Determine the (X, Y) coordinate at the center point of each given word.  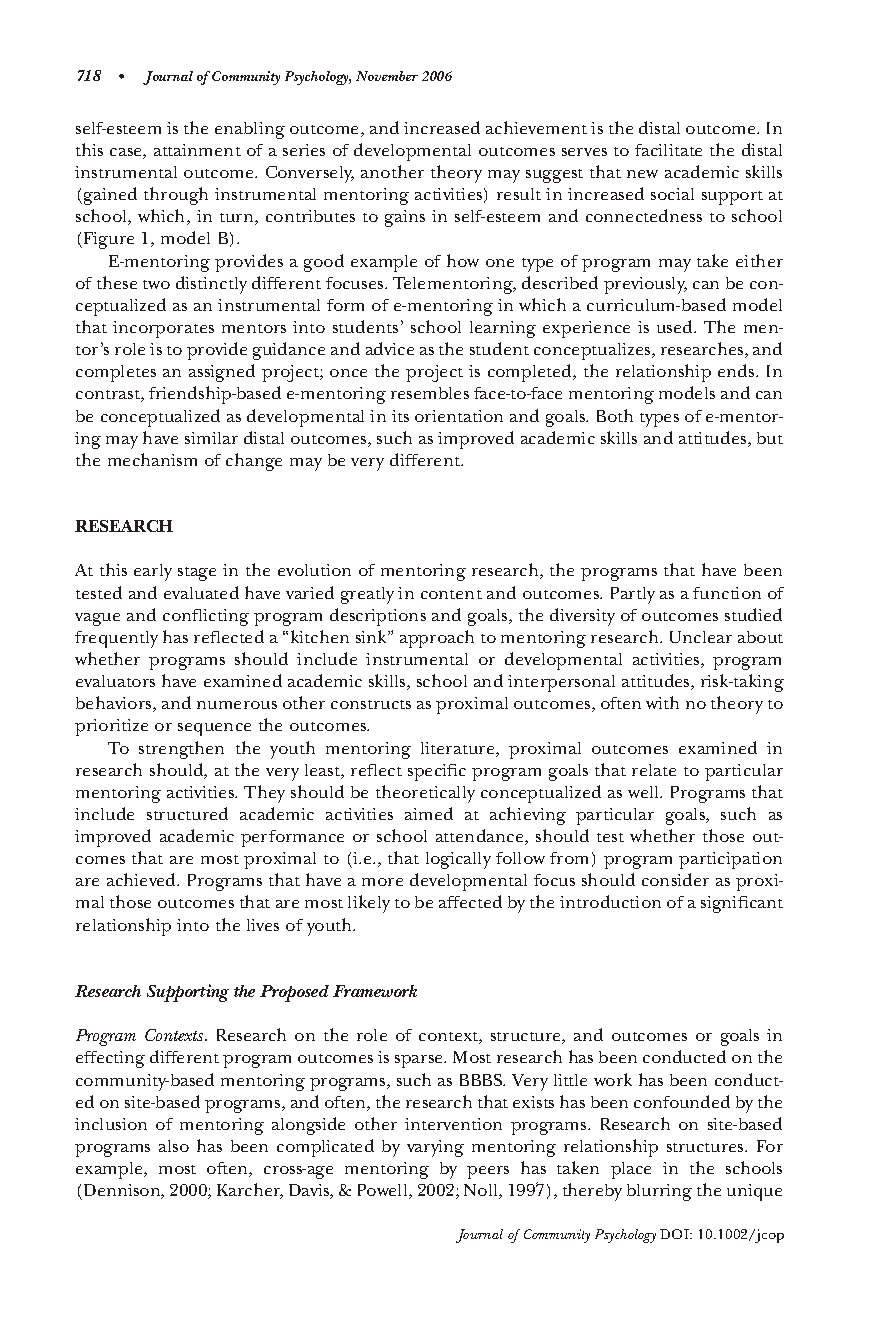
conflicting (206, 617)
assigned (222, 373)
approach (437, 639)
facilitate (668, 150)
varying (435, 1148)
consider (675, 879)
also (174, 1146)
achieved (143, 879)
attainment (197, 150)
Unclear (701, 637)
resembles (430, 393)
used (676, 326)
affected (470, 901)
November (387, 76)
